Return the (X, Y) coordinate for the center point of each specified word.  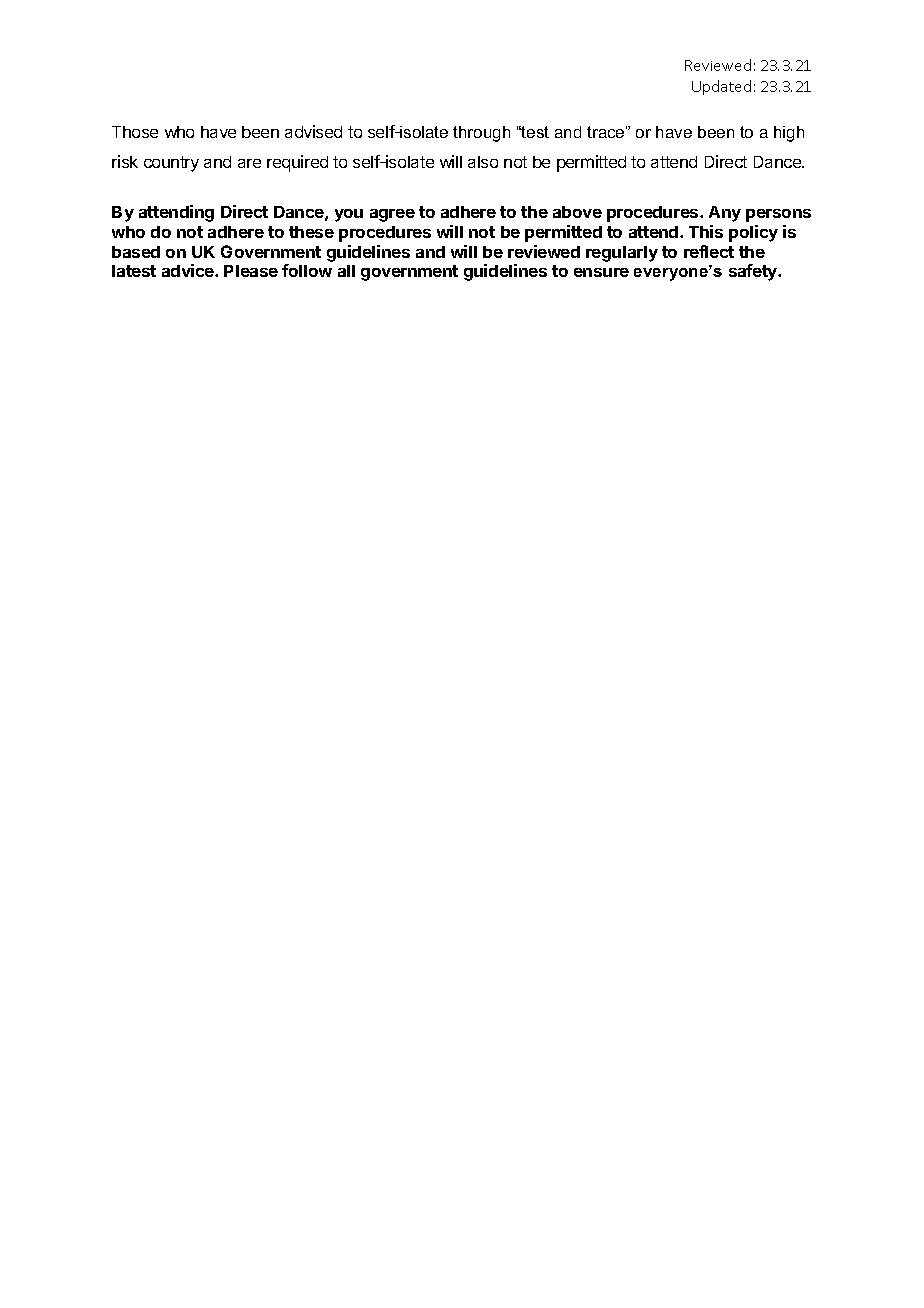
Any (725, 214)
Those (135, 132)
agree (392, 215)
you (349, 215)
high (789, 134)
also (483, 162)
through (481, 134)
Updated (721, 87)
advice (189, 270)
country (171, 164)
